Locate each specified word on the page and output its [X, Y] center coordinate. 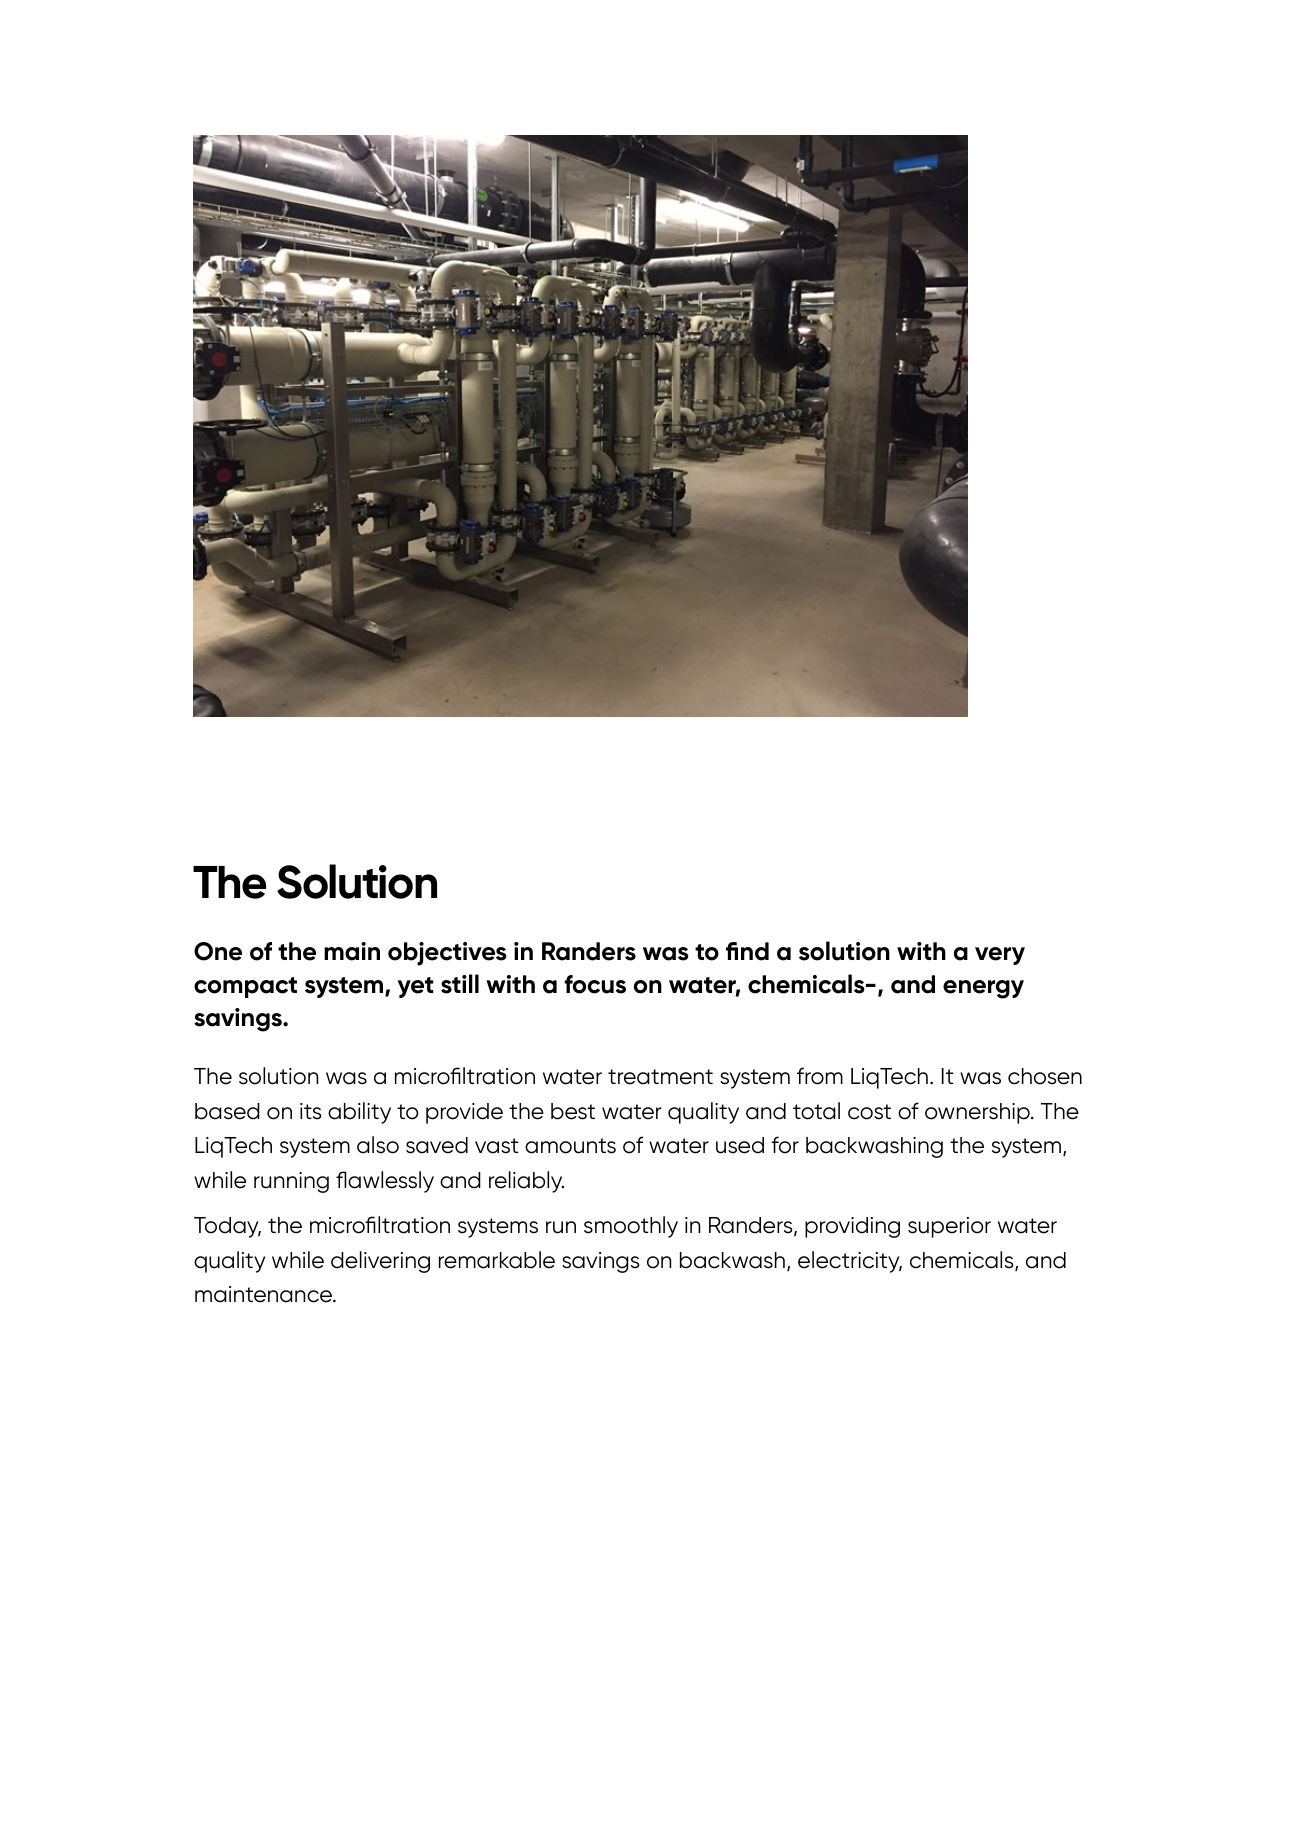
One [218, 951]
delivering [380, 1262]
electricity [850, 1262]
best [573, 1111]
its [310, 1111]
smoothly [631, 1227]
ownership [978, 1113]
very [1000, 956]
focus [595, 984]
